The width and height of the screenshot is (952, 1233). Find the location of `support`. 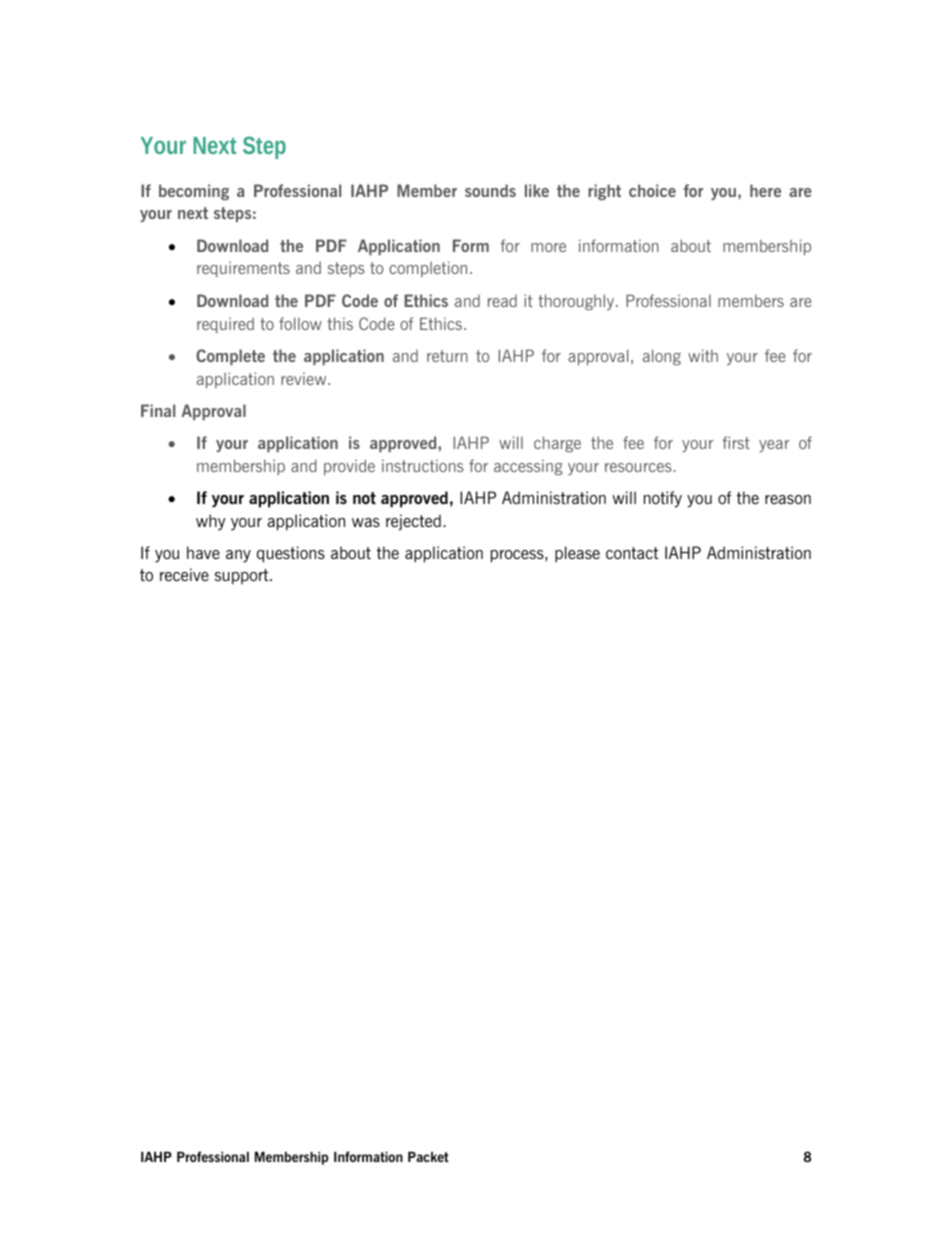

support is located at coordinates (243, 577).
